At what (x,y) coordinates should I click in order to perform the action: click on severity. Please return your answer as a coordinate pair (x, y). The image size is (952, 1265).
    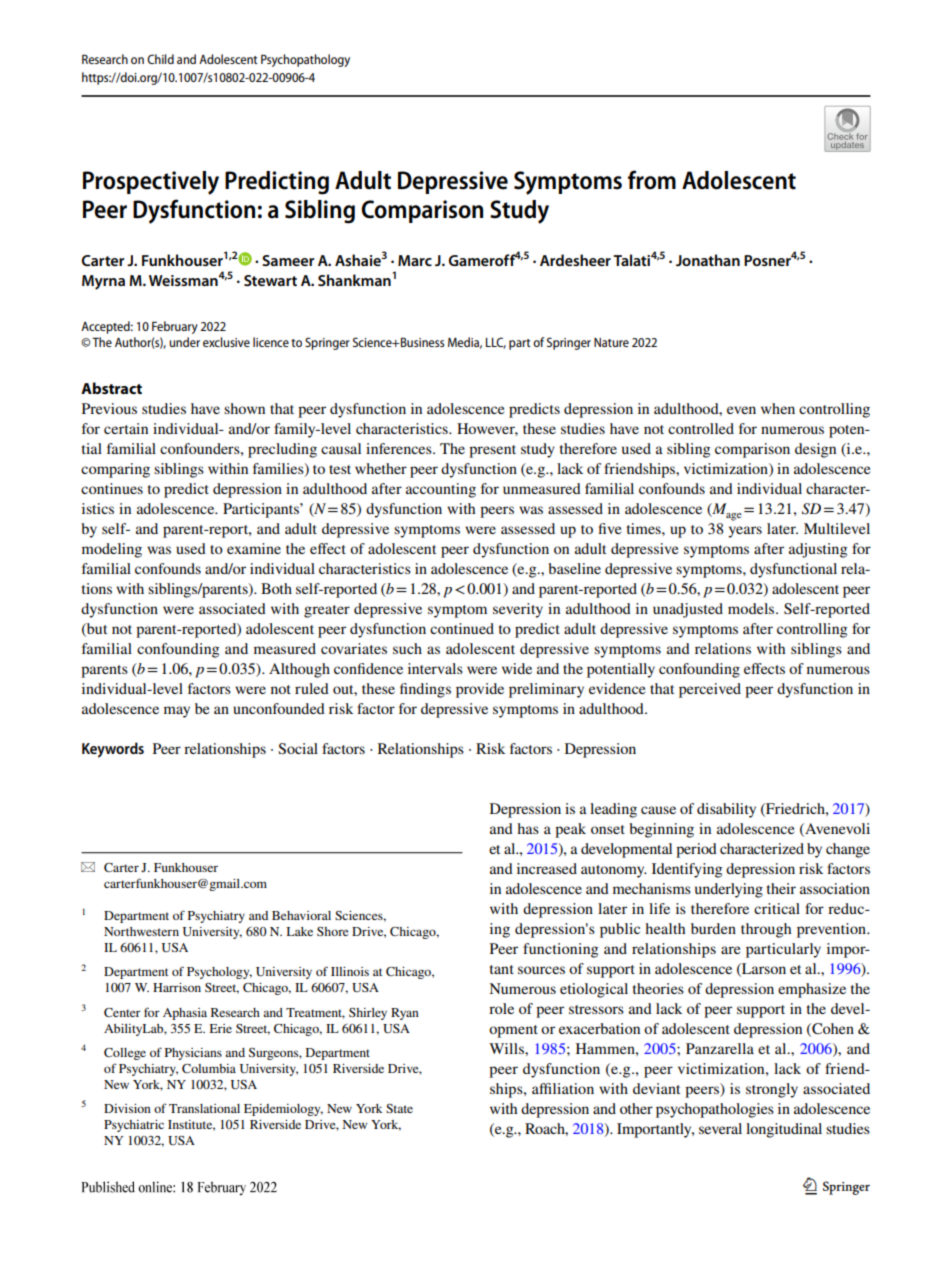
    Looking at the image, I should click on (518, 610).
